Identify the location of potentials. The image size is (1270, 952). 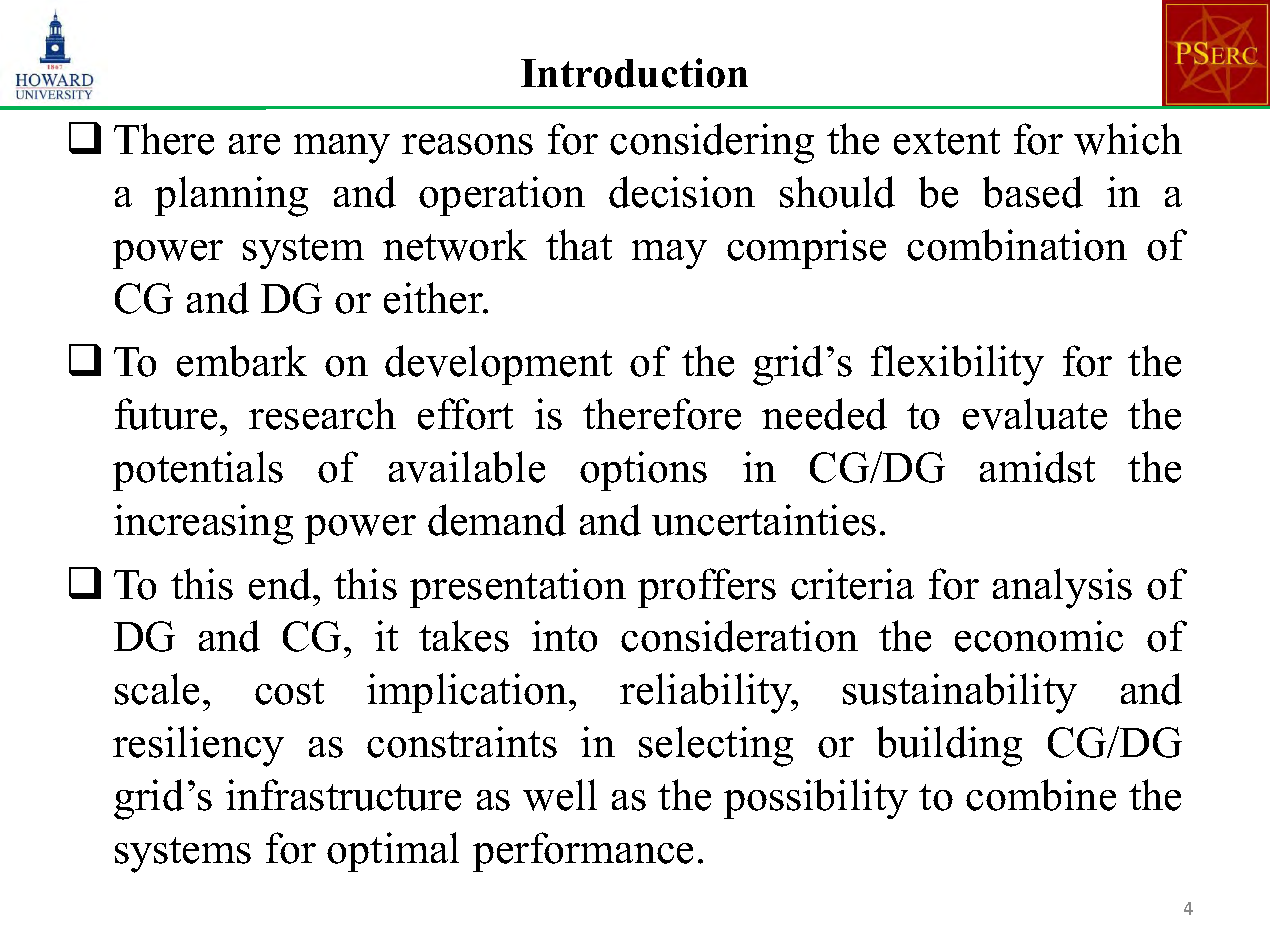
(198, 471).
